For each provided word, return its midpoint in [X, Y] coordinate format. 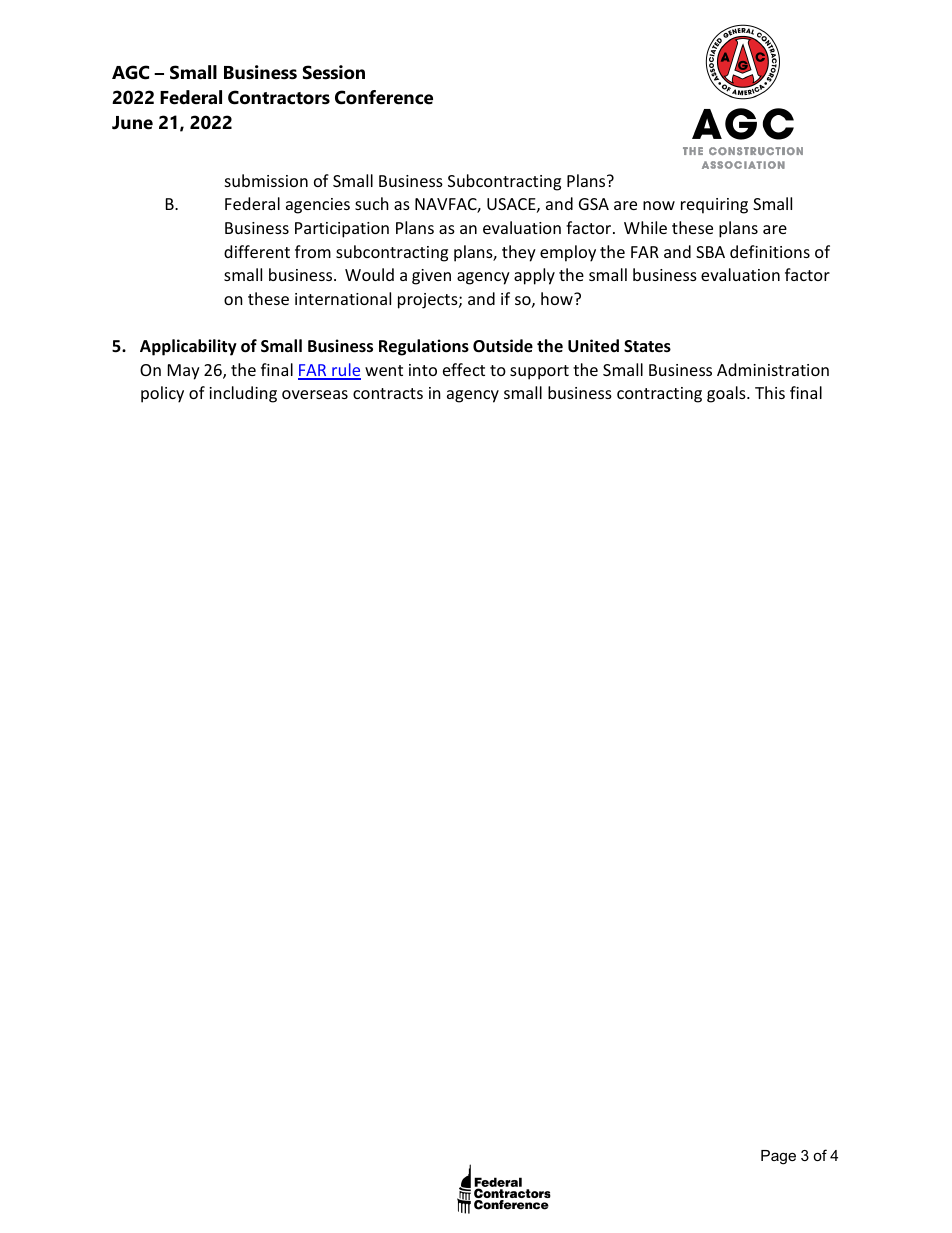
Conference [384, 97]
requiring [714, 206]
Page [778, 1157]
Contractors [279, 97]
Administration [773, 369]
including [243, 394]
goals [727, 394]
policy [162, 394]
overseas [315, 394]
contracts [388, 393]
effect [464, 369]
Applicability [188, 347]
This [770, 392]
